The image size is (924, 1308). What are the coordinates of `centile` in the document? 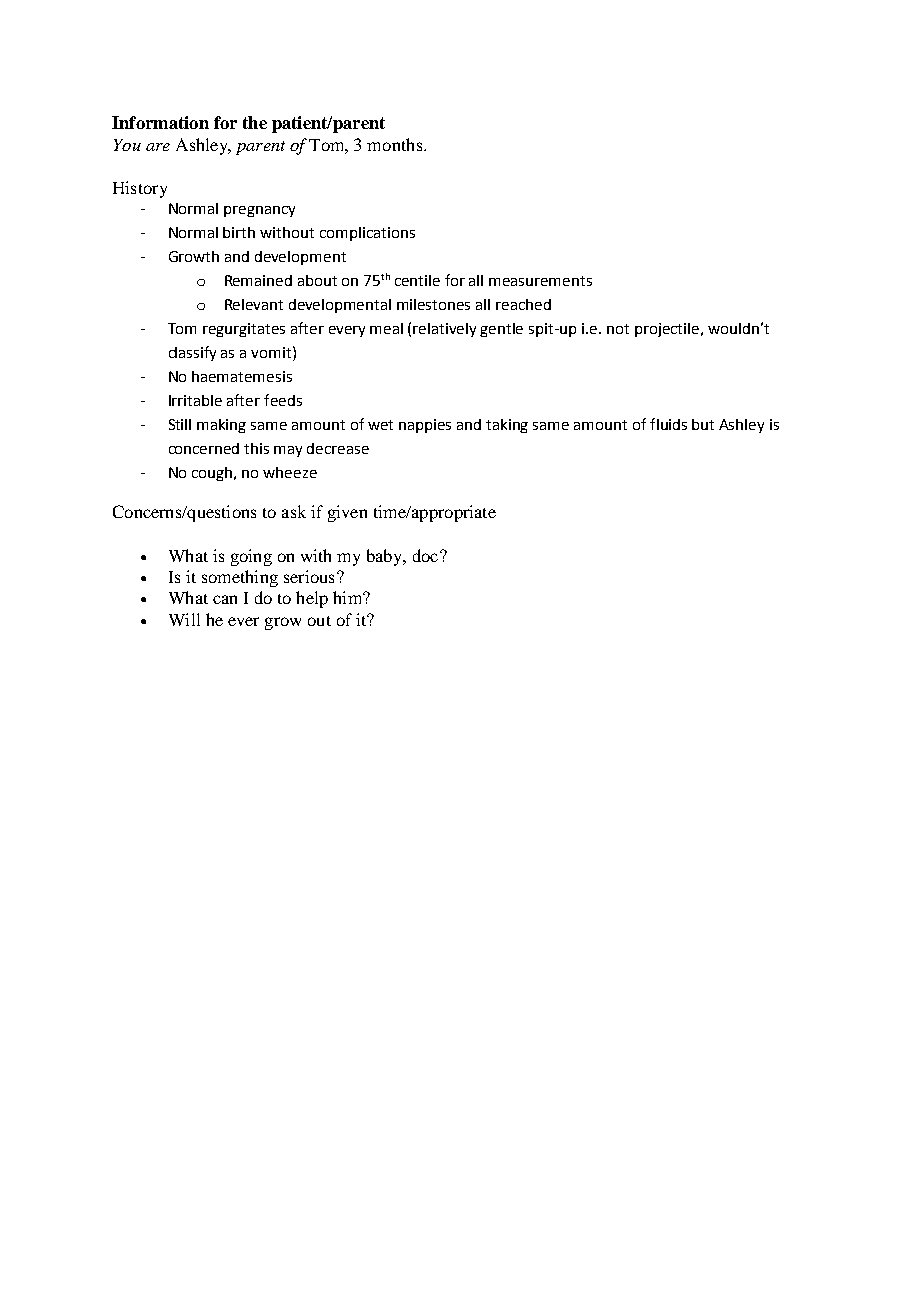 It's located at (417, 280).
